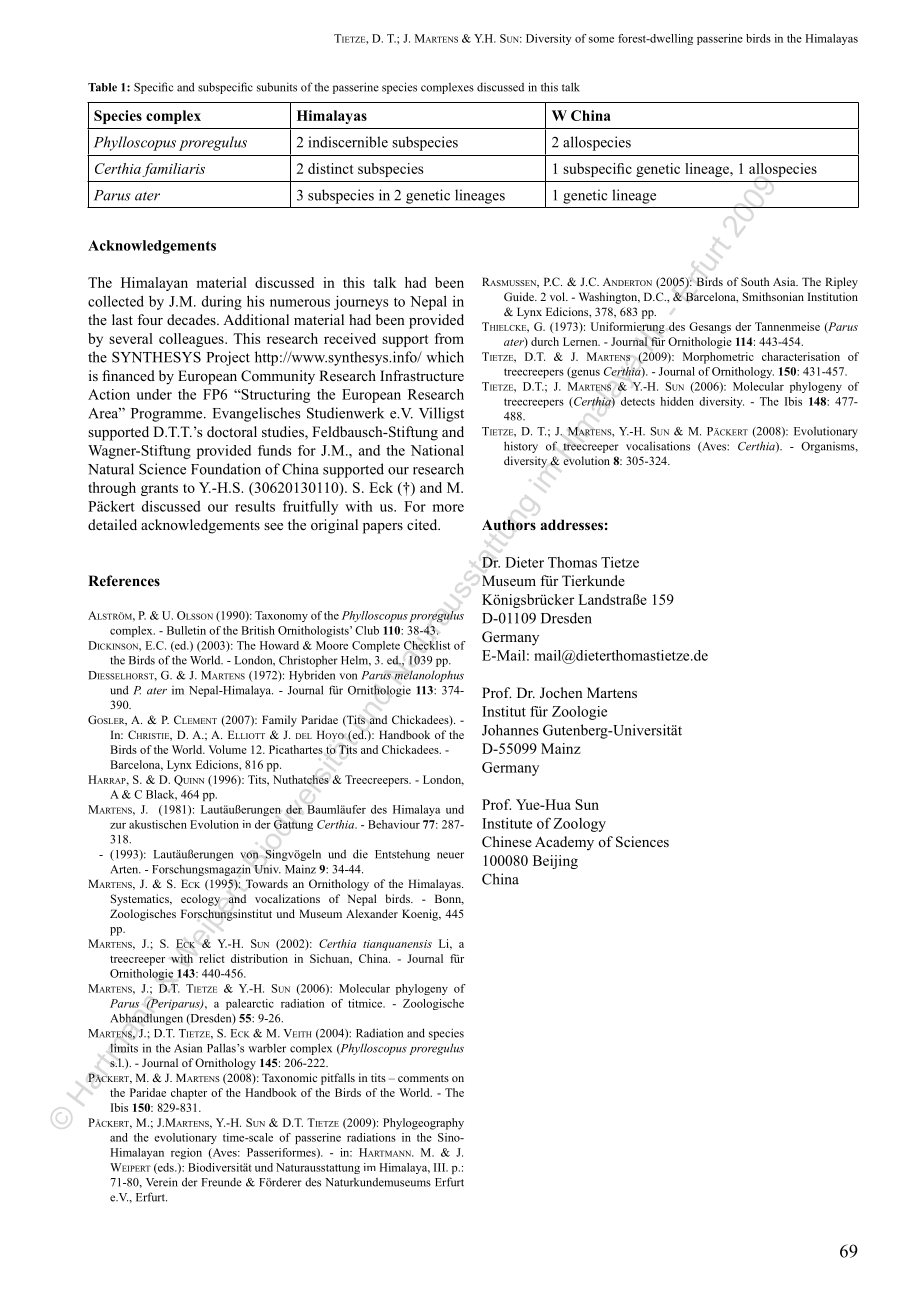  I want to click on addresses, so click(571, 524).
